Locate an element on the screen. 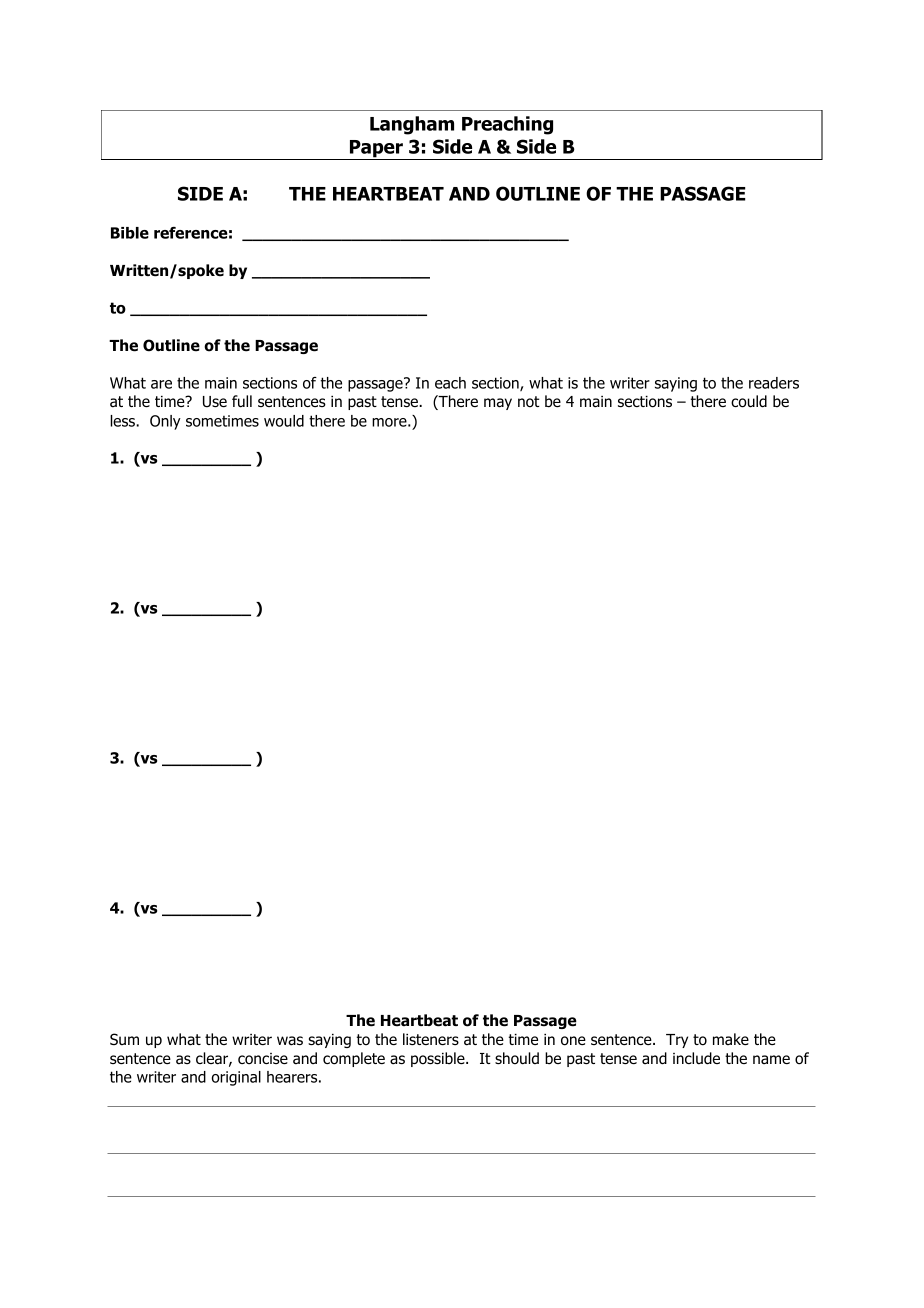 The image size is (924, 1308). include is located at coordinates (696, 1058).
